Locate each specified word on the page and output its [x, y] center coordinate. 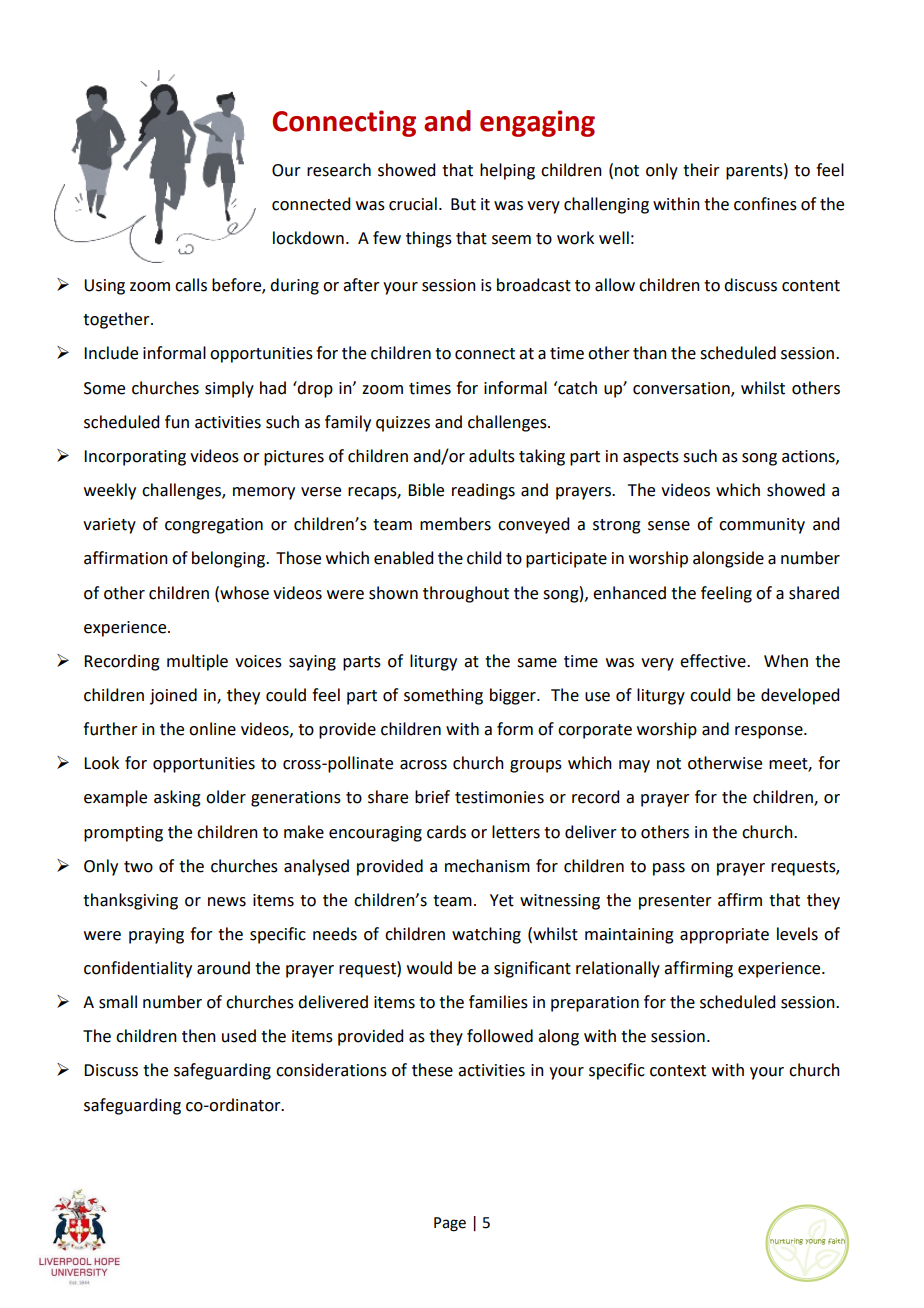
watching [486, 935]
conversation [682, 389]
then [199, 1036]
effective [714, 661]
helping [507, 171]
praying [156, 936]
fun [177, 422]
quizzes [403, 424]
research [339, 170]
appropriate [724, 936]
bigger [514, 696]
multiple [197, 662]
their [701, 170]
